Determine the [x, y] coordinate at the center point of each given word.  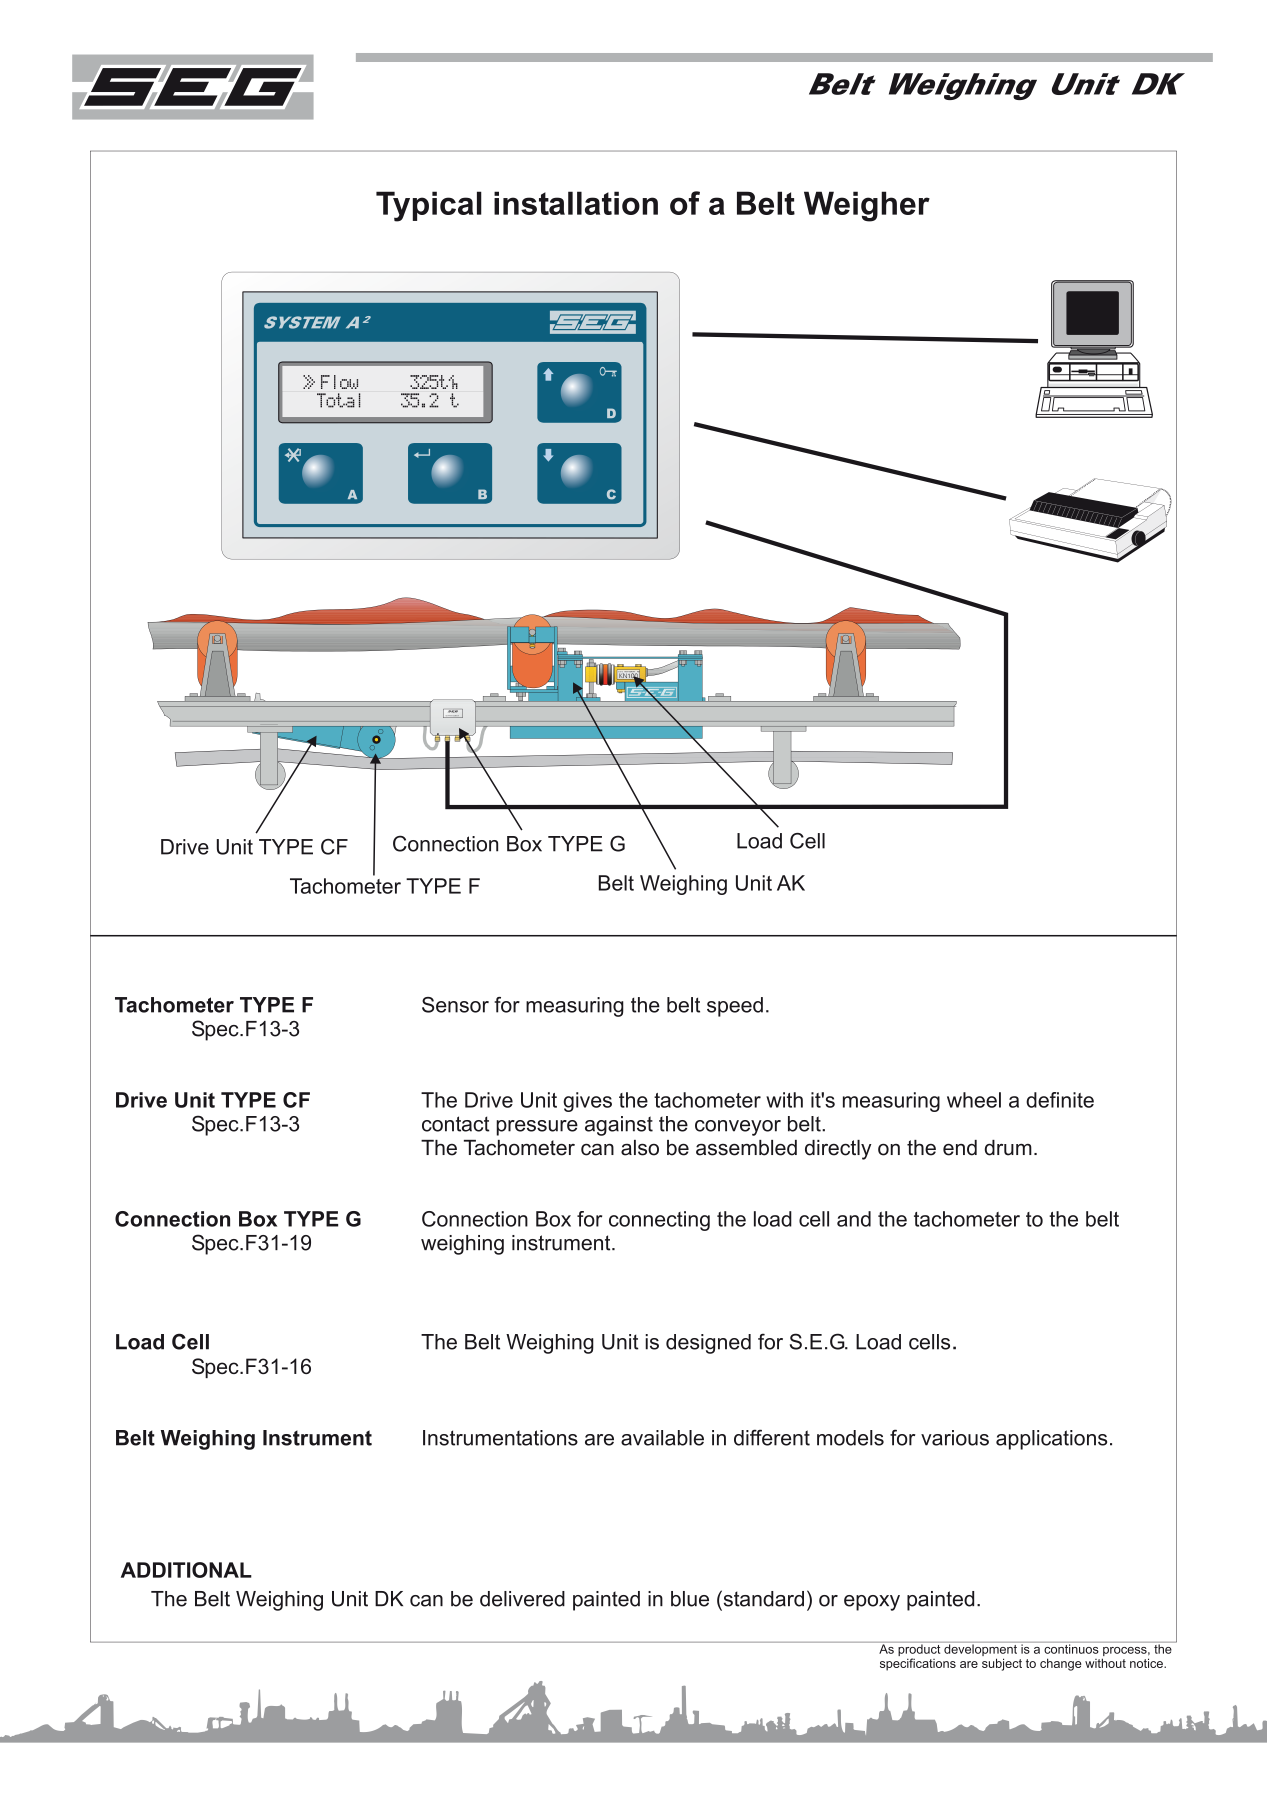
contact [456, 1124]
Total [338, 400]
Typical [429, 206]
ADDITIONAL [186, 1570]
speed [735, 1007]
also [640, 1148]
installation [576, 203]
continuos [1071, 1648]
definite [1060, 1100]
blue [690, 1599]
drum [1008, 1148]
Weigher [867, 206]
